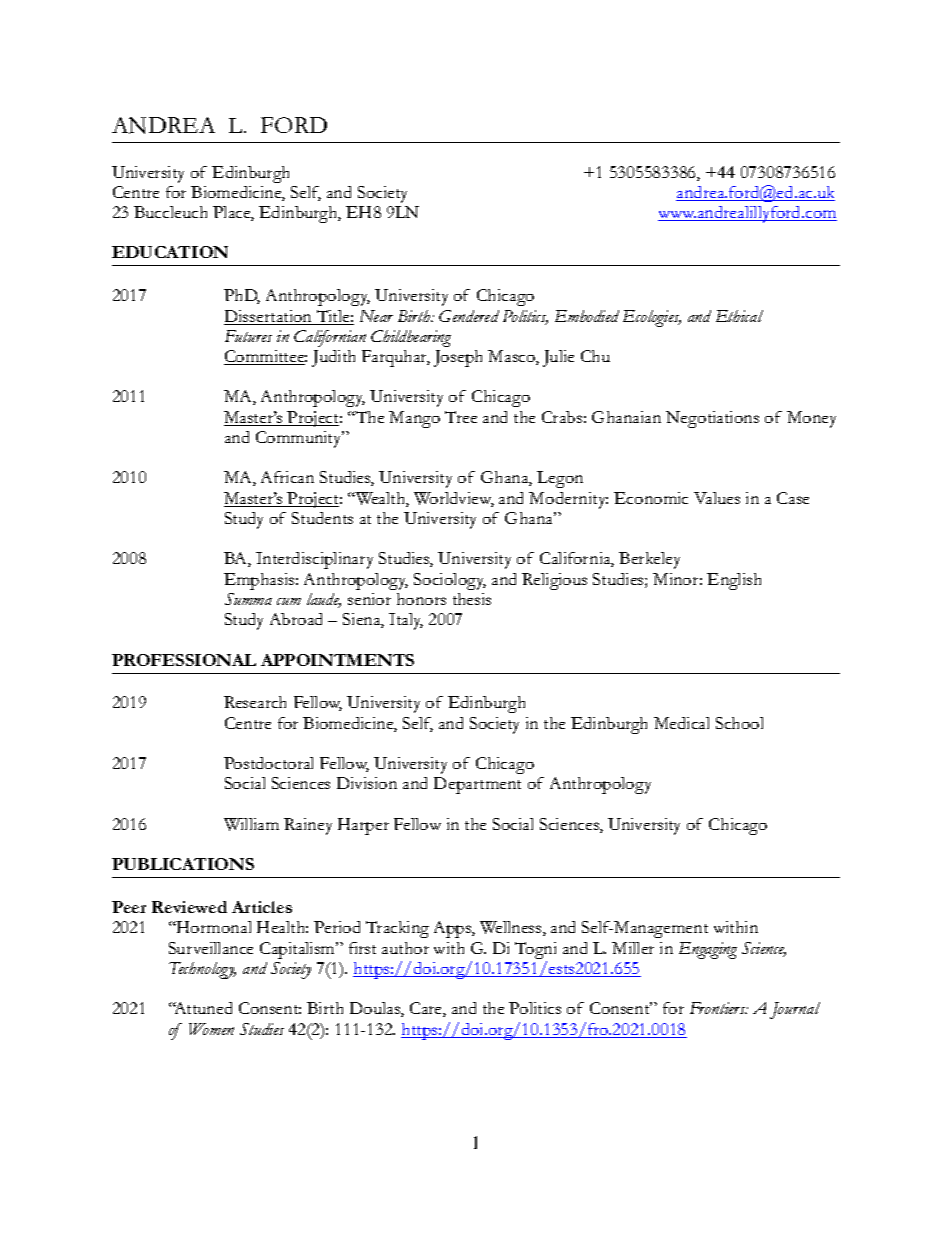  Describe the element at coordinates (184, 660) in the page. I see `PROFESSIONAL` at that location.
